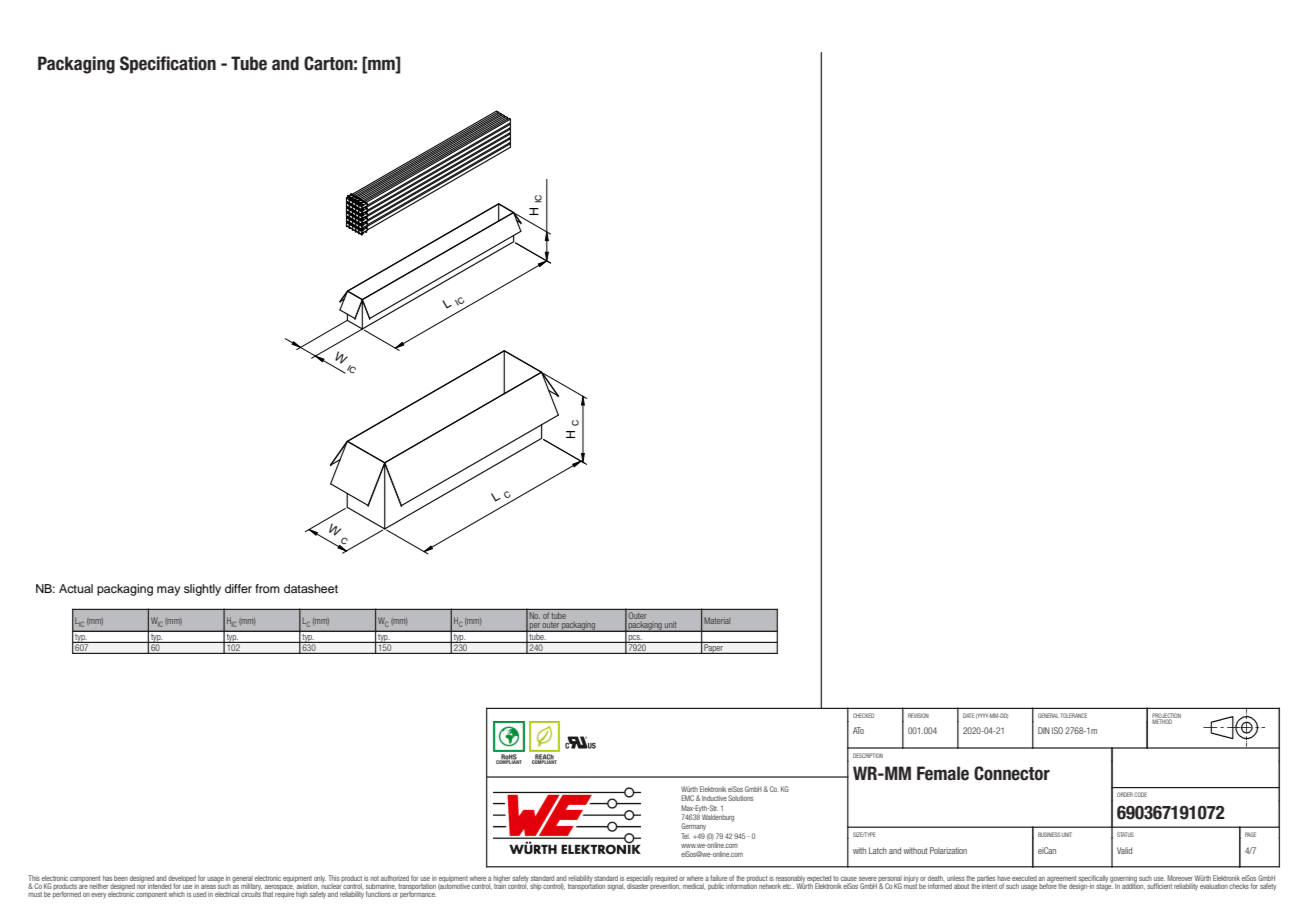  I want to click on Material, so click(717, 620).
